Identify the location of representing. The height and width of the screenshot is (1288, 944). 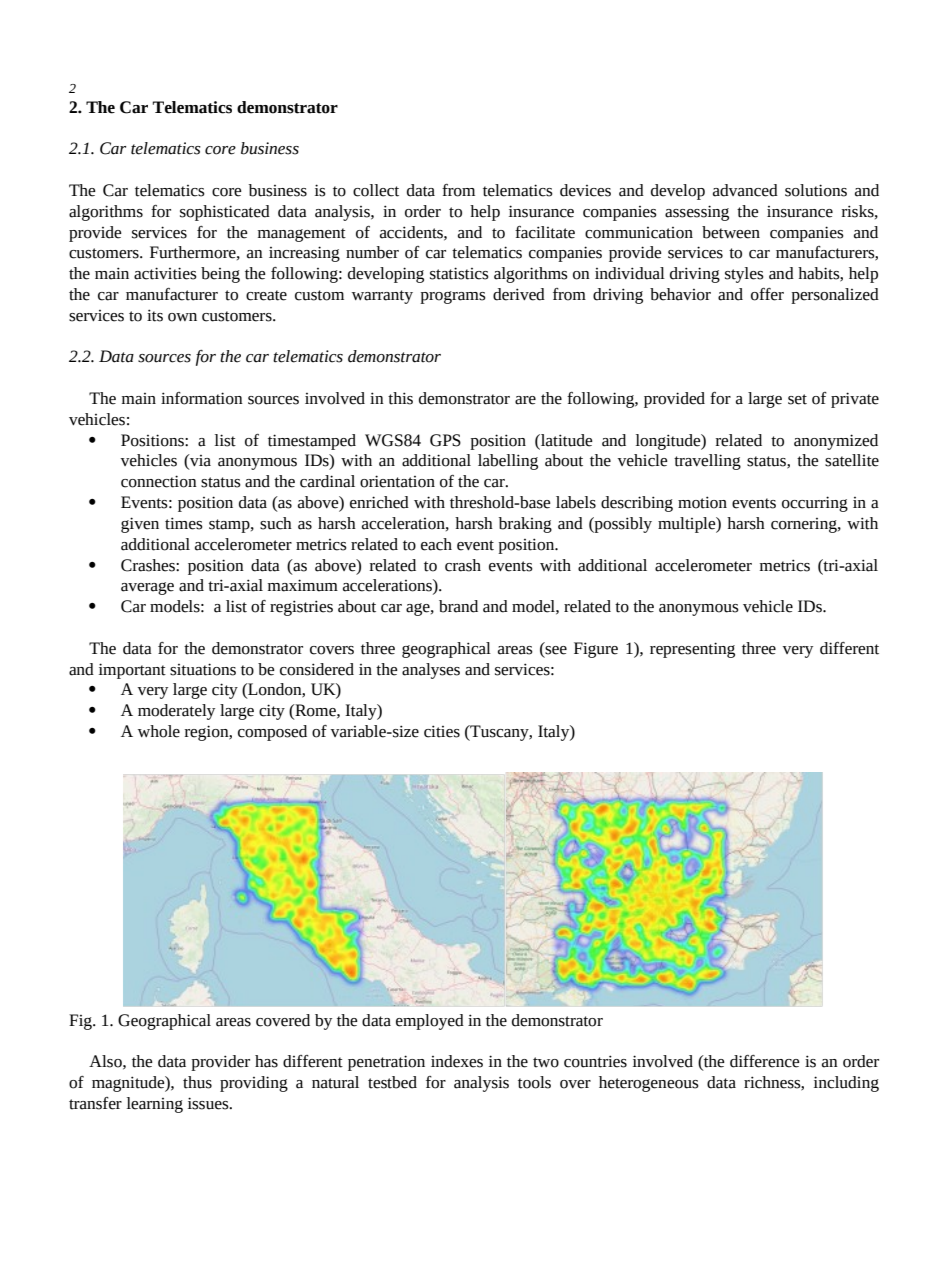
(692, 650).
